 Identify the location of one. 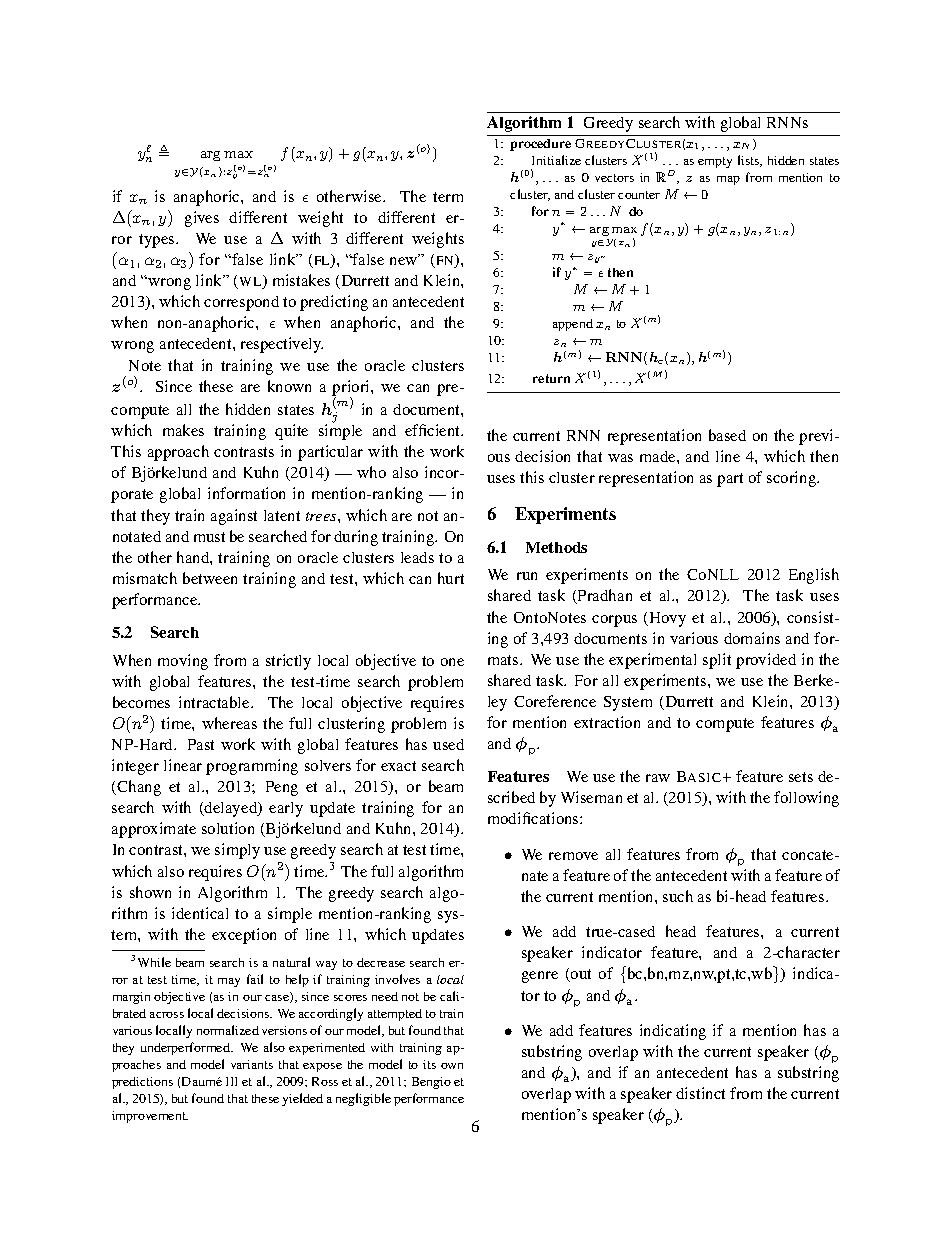
(452, 662).
